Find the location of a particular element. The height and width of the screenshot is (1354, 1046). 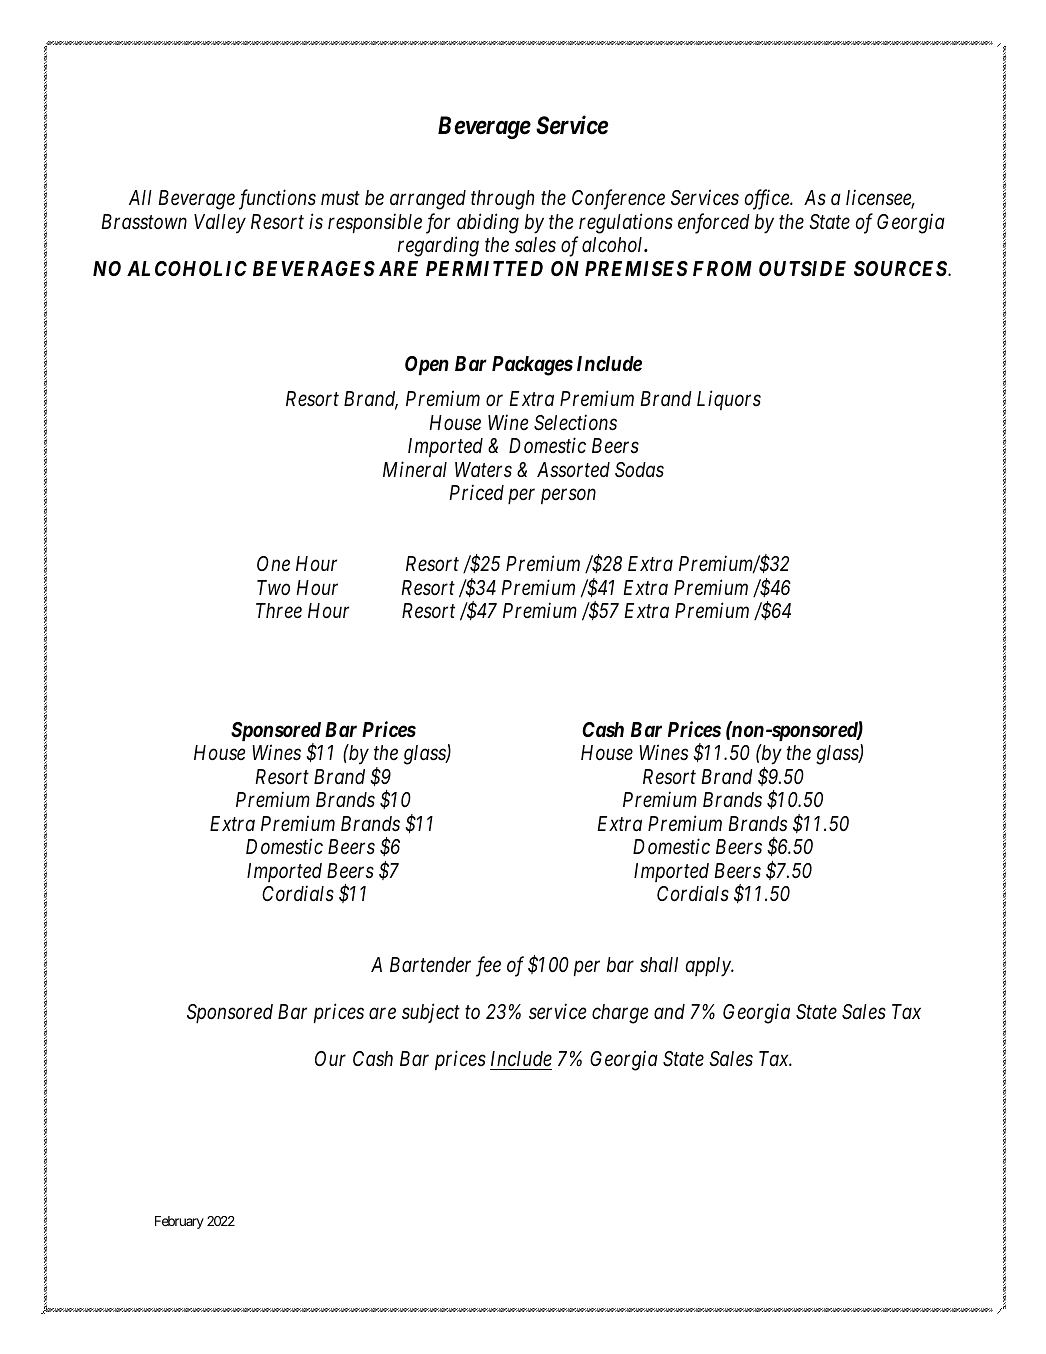

functions is located at coordinates (277, 199).
